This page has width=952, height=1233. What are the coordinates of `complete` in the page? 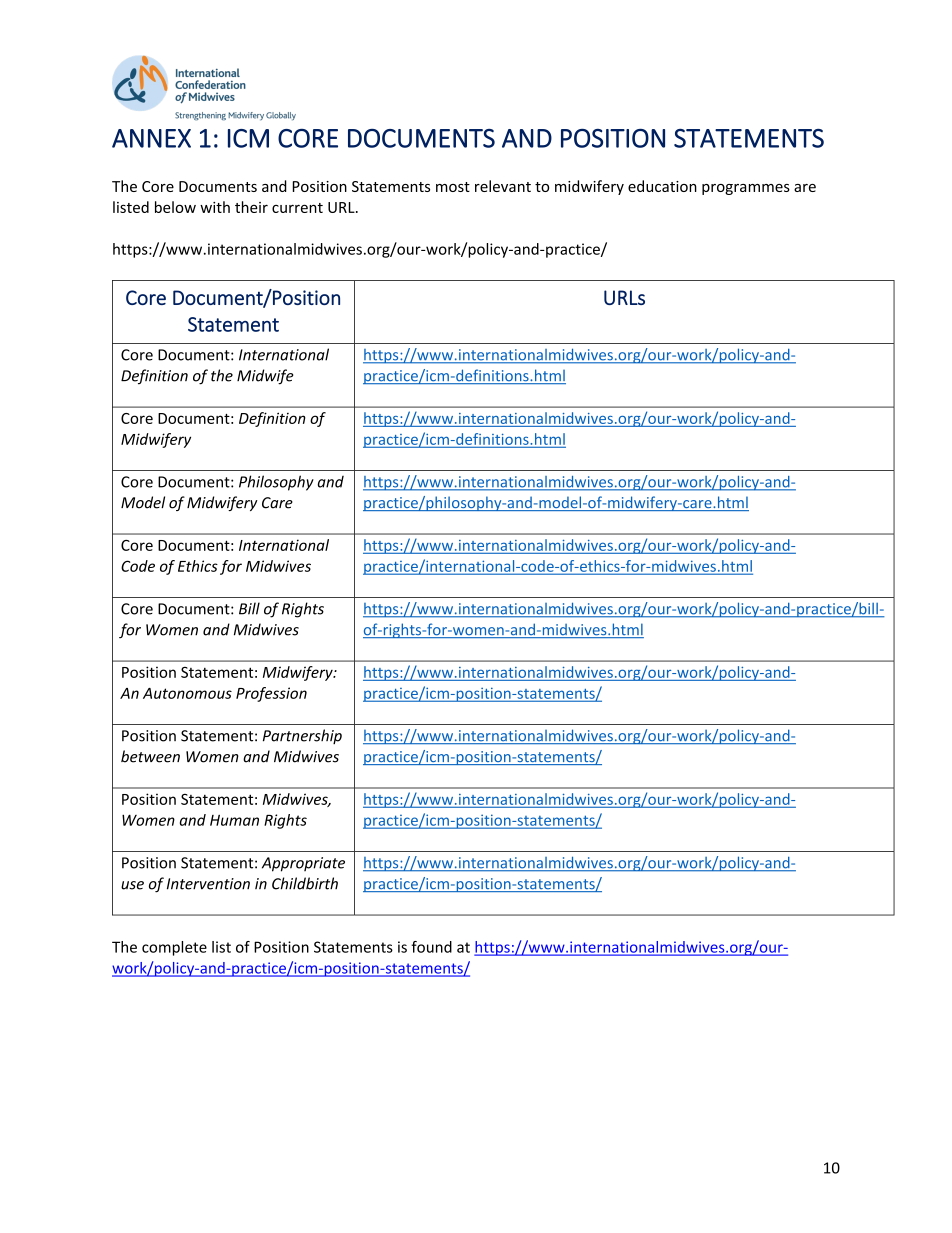 It's located at (174, 948).
